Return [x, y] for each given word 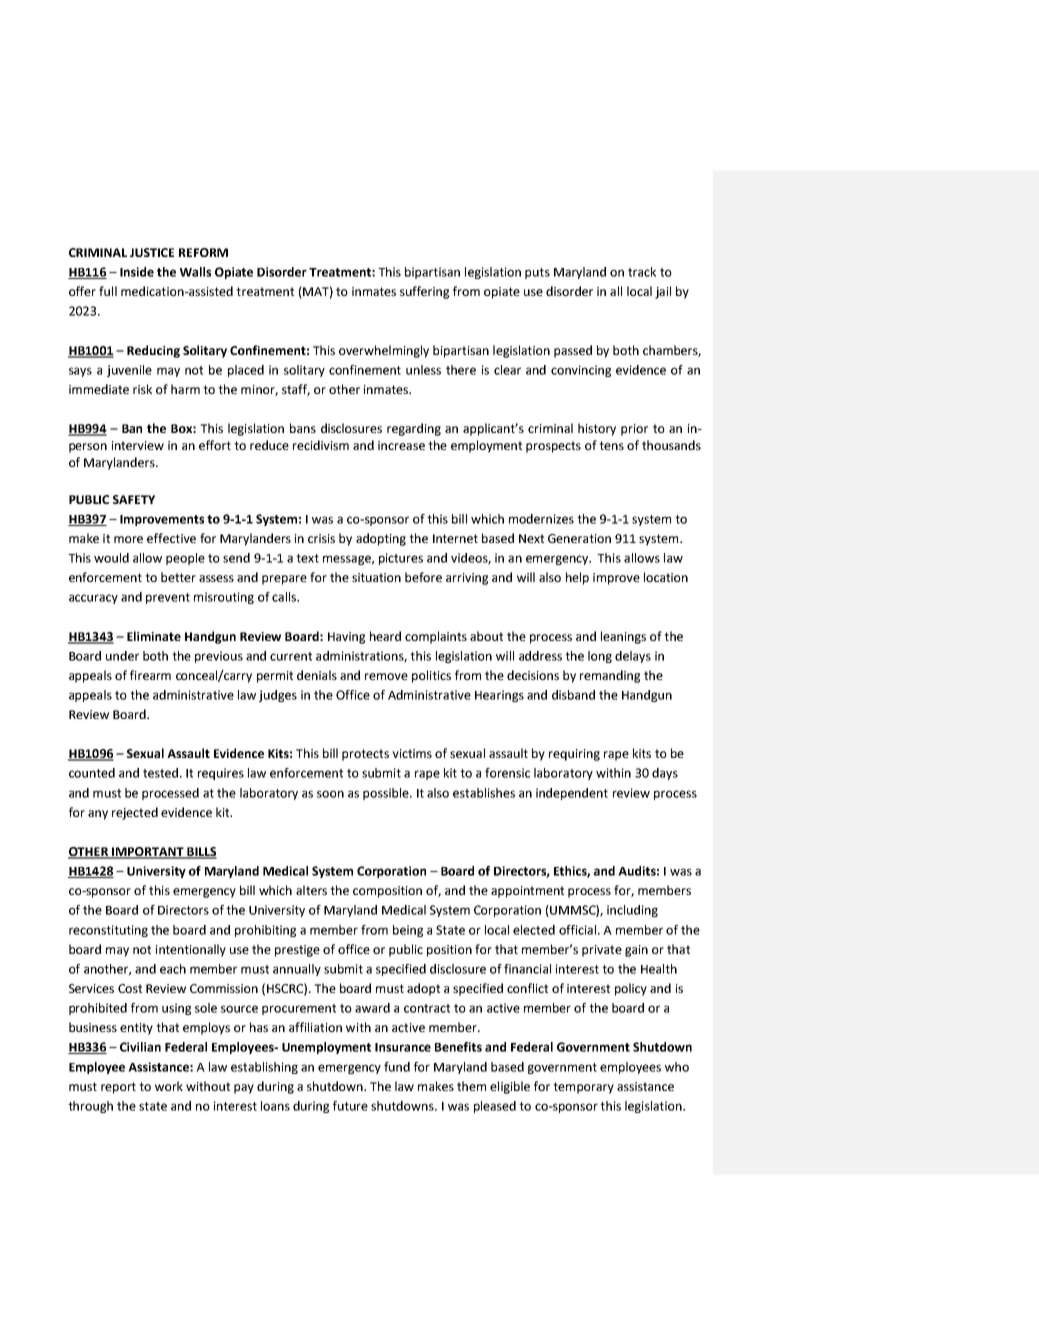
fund [397, 1067]
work [169, 1086]
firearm [150, 675]
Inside [137, 272]
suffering [424, 292]
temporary [583, 1088]
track [642, 272]
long [600, 657]
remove [386, 676]
